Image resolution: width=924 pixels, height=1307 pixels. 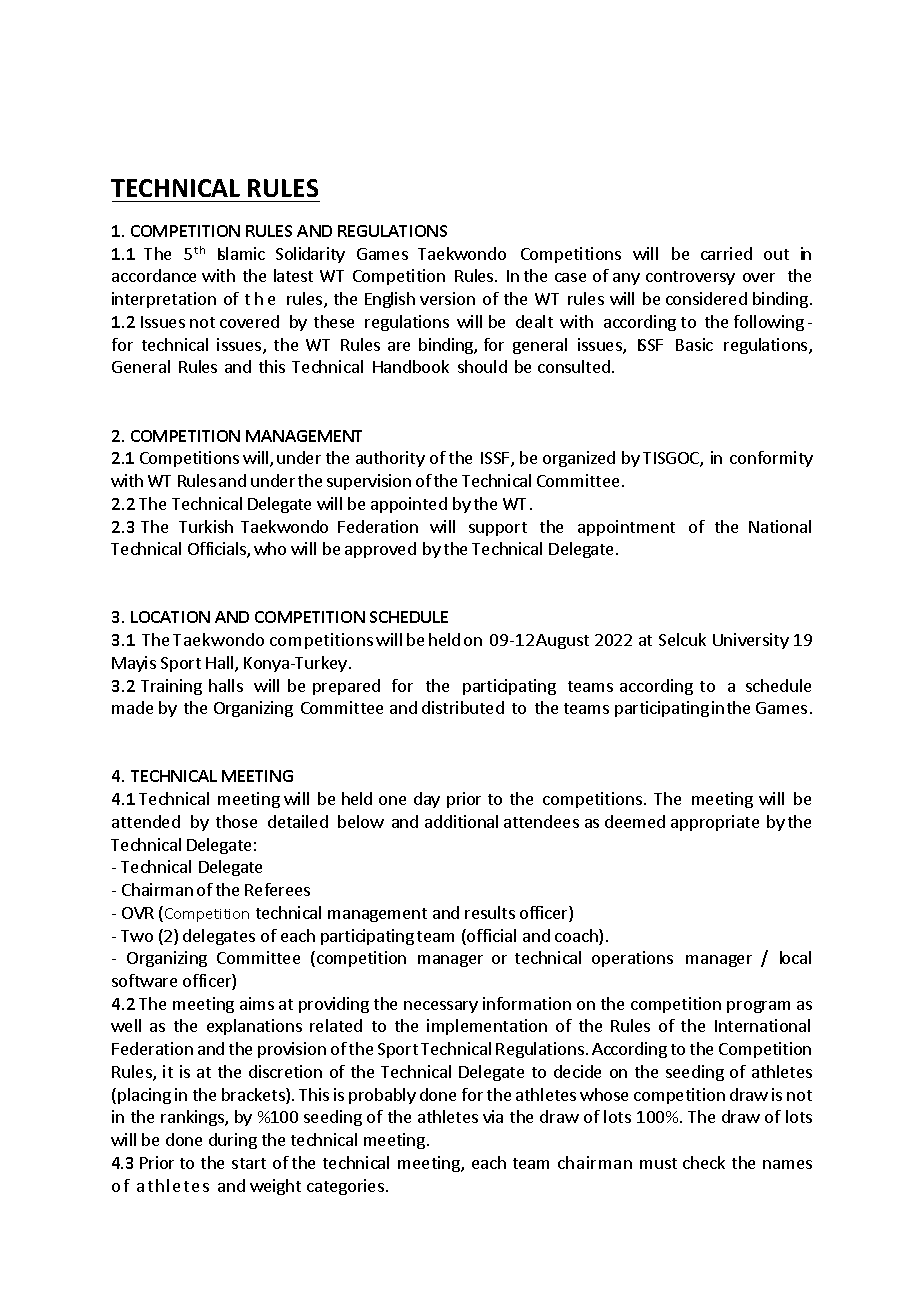 I want to click on during, so click(x=233, y=1141).
